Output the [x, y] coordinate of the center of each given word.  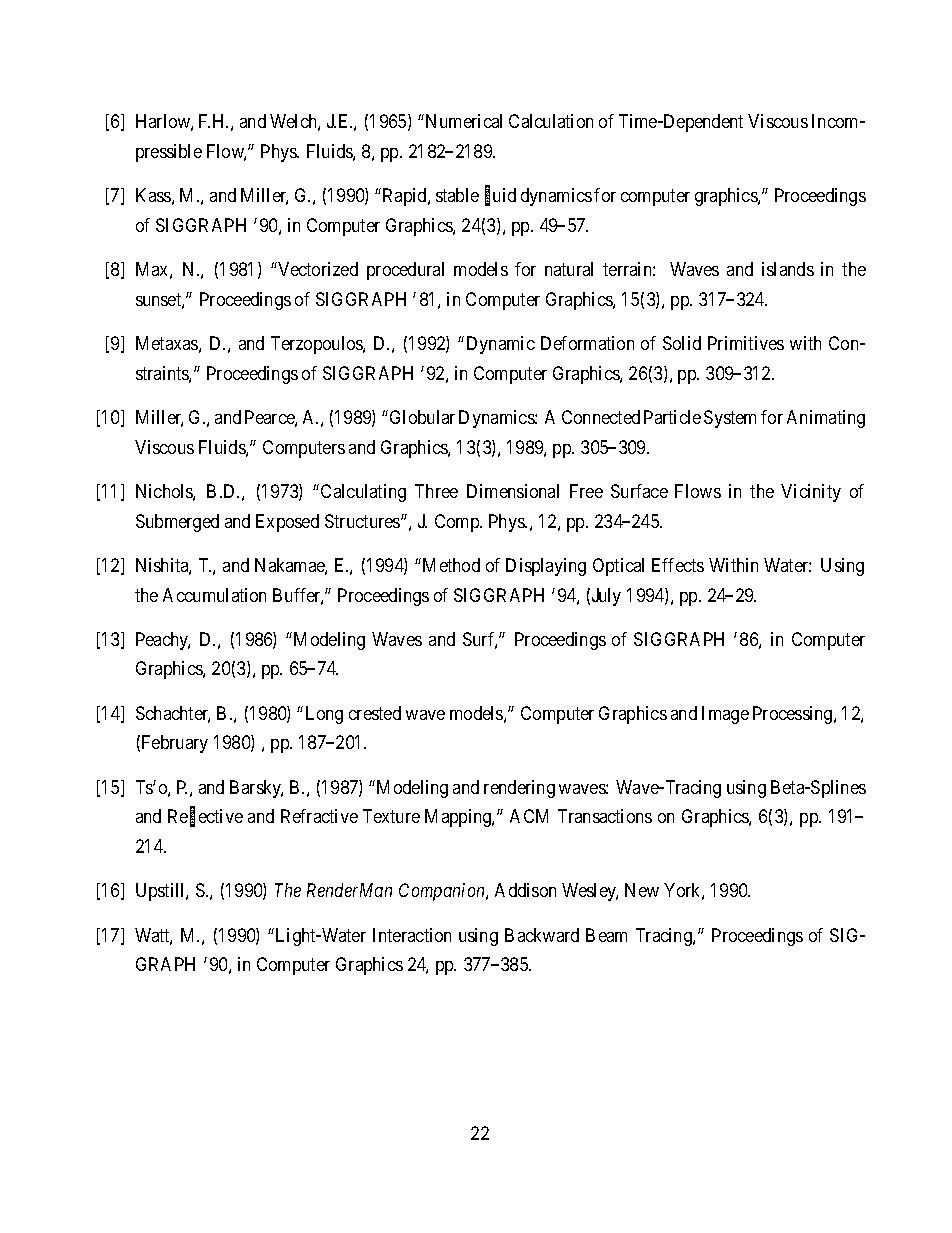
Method [450, 565]
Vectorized [318, 269]
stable [457, 195]
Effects [678, 565]
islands [788, 269]
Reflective [205, 818]
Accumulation [214, 595]
